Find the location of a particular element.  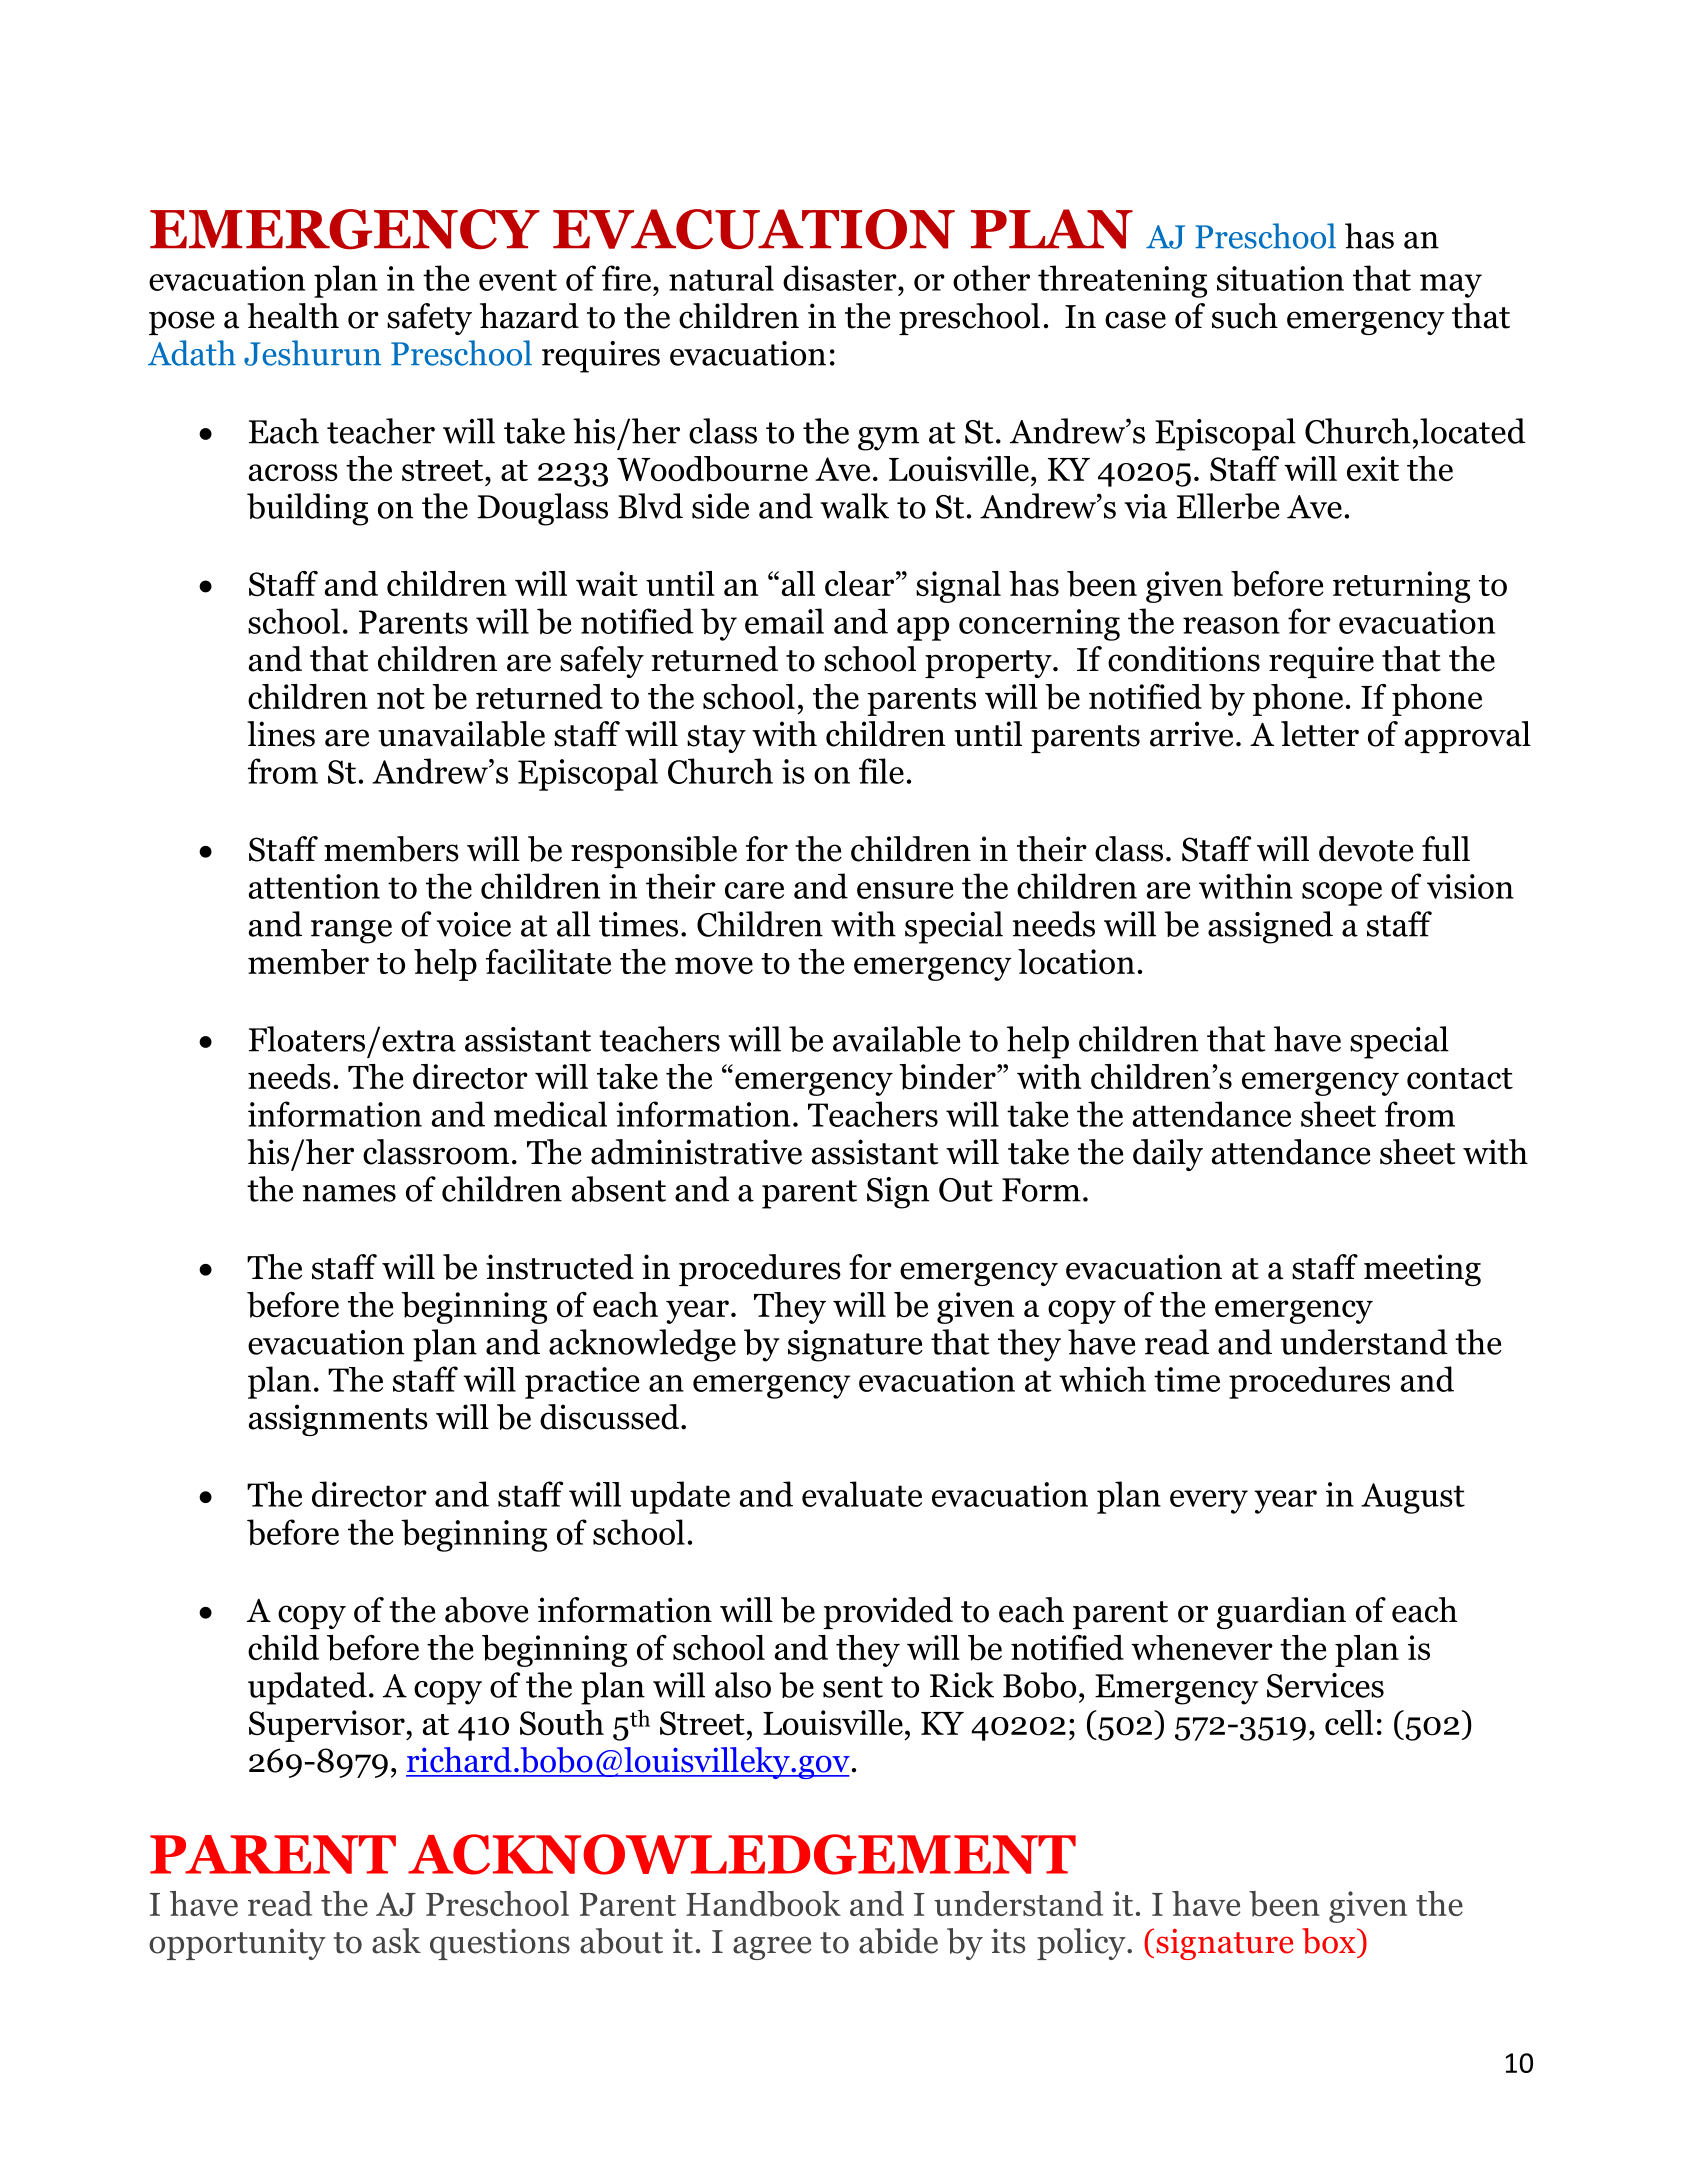

Handbook is located at coordinates (763, 1904).
